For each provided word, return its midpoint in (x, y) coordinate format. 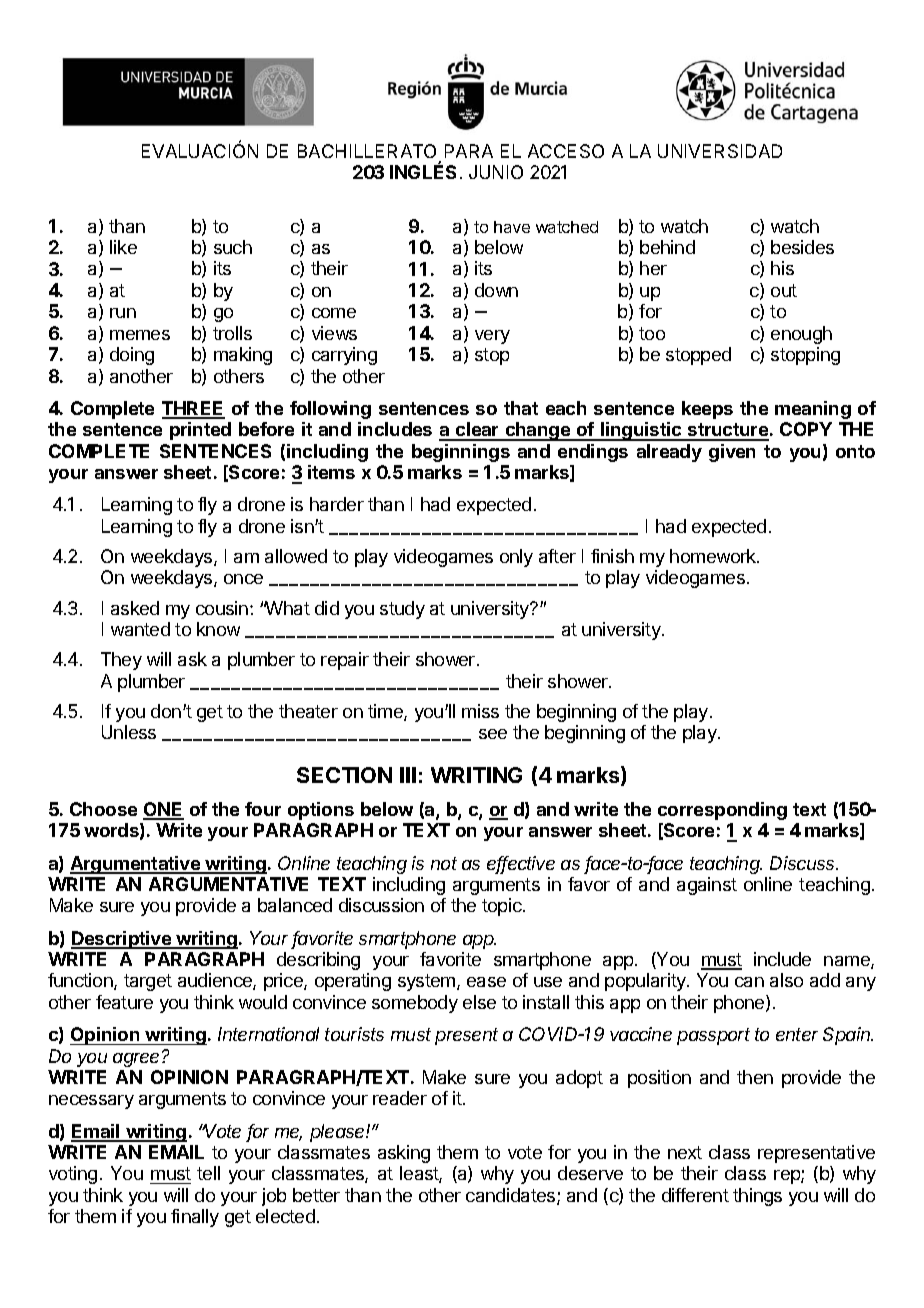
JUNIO (496, 172)
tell (208, 1173)
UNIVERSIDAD (720, 151)
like (123, 247)
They (121, 661)
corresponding (722, 811)
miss (480, 711)
